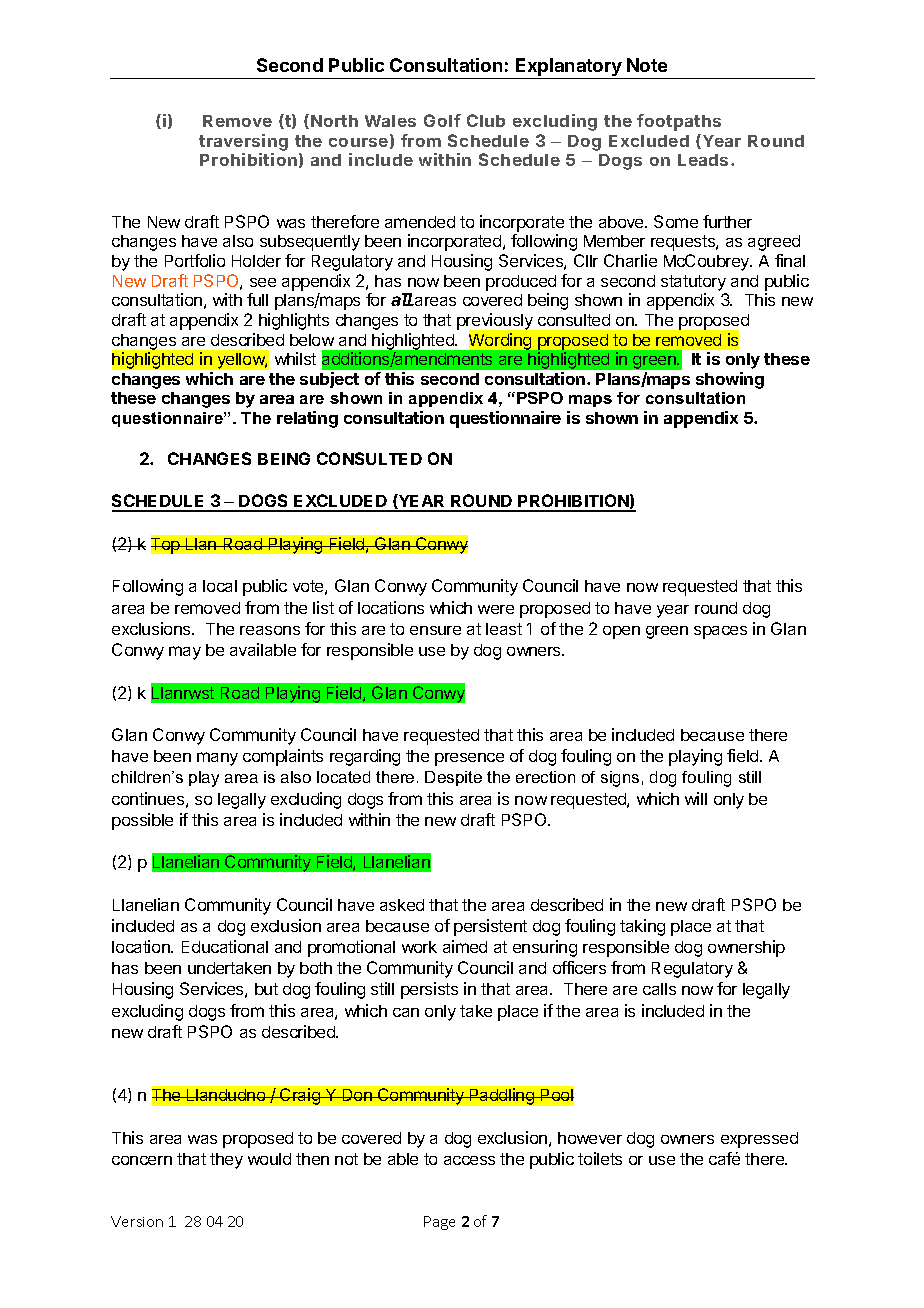 This screenshot has height=1308, width=924. Describe the element at coordinates (679, 122) in the screenshot. I see `footpaths` at that location.
